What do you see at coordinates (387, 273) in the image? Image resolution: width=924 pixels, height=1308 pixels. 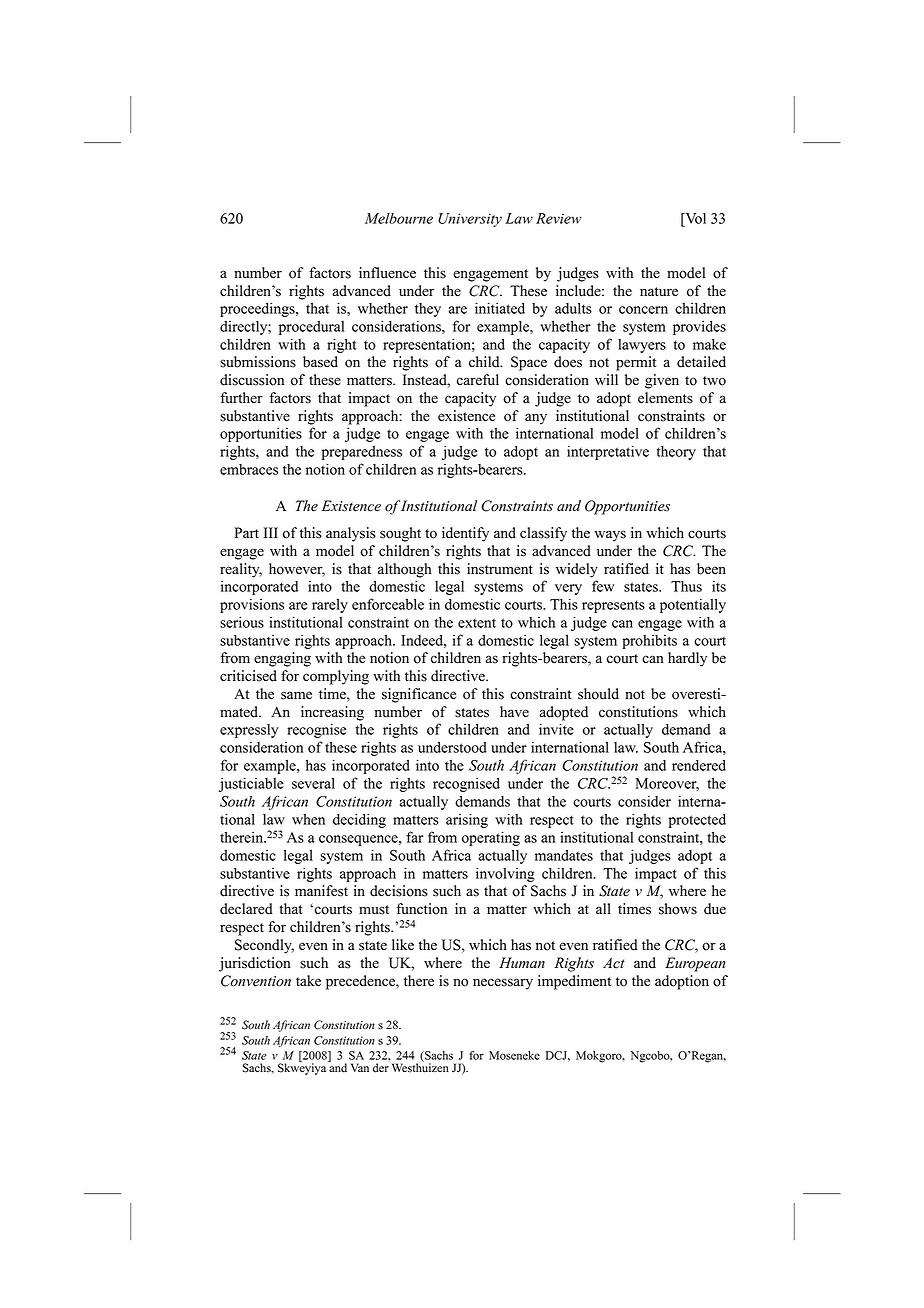 I see `influence` at bounding box center [387, 273].
